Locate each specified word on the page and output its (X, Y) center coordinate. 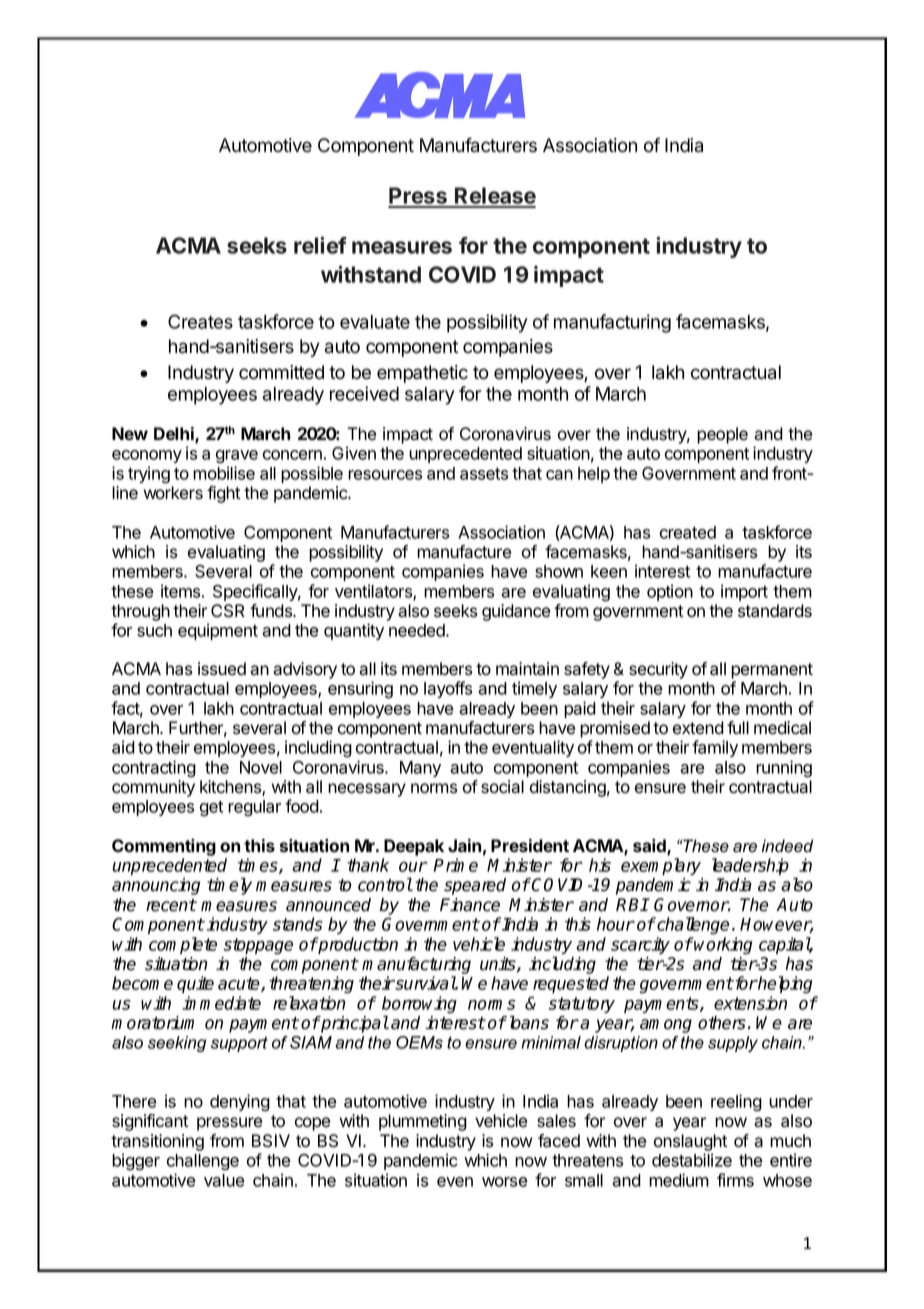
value (224, 1180)
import (744, 592)
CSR (228, 611)
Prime (456, 865)
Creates (200, 321)
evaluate (375, 322)
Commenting (164, 847)
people (722, 435)
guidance (516, 612)
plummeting (423, 1122)
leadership (750, 866)
